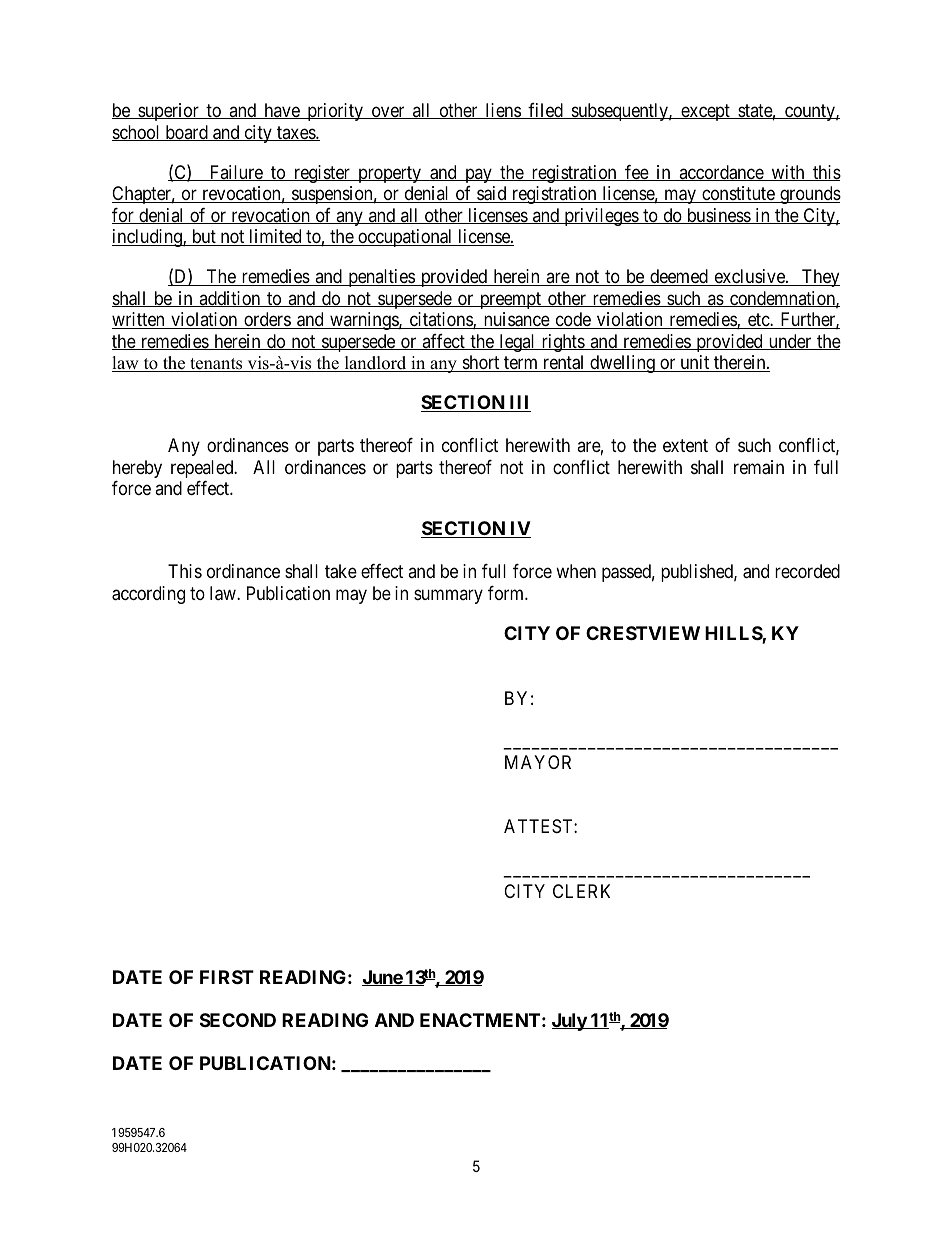 The width and height of the screenshot is (952, 1233). Describe the element at coordinates (203, 469) in the screenshot. I see `repealed` at that location.
